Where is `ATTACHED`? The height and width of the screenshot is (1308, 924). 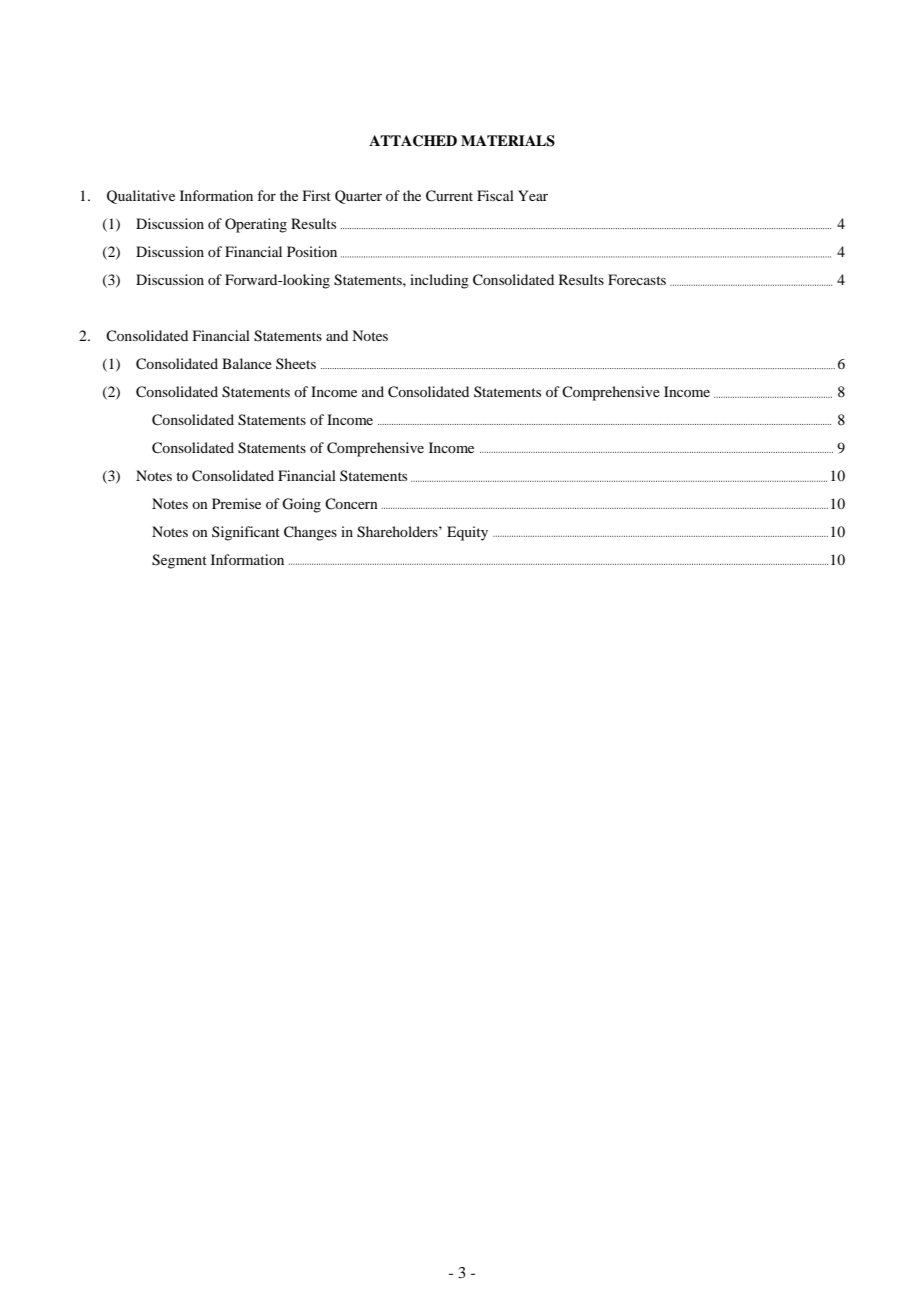 ATTACHED is located at coordinates (413, 141).
